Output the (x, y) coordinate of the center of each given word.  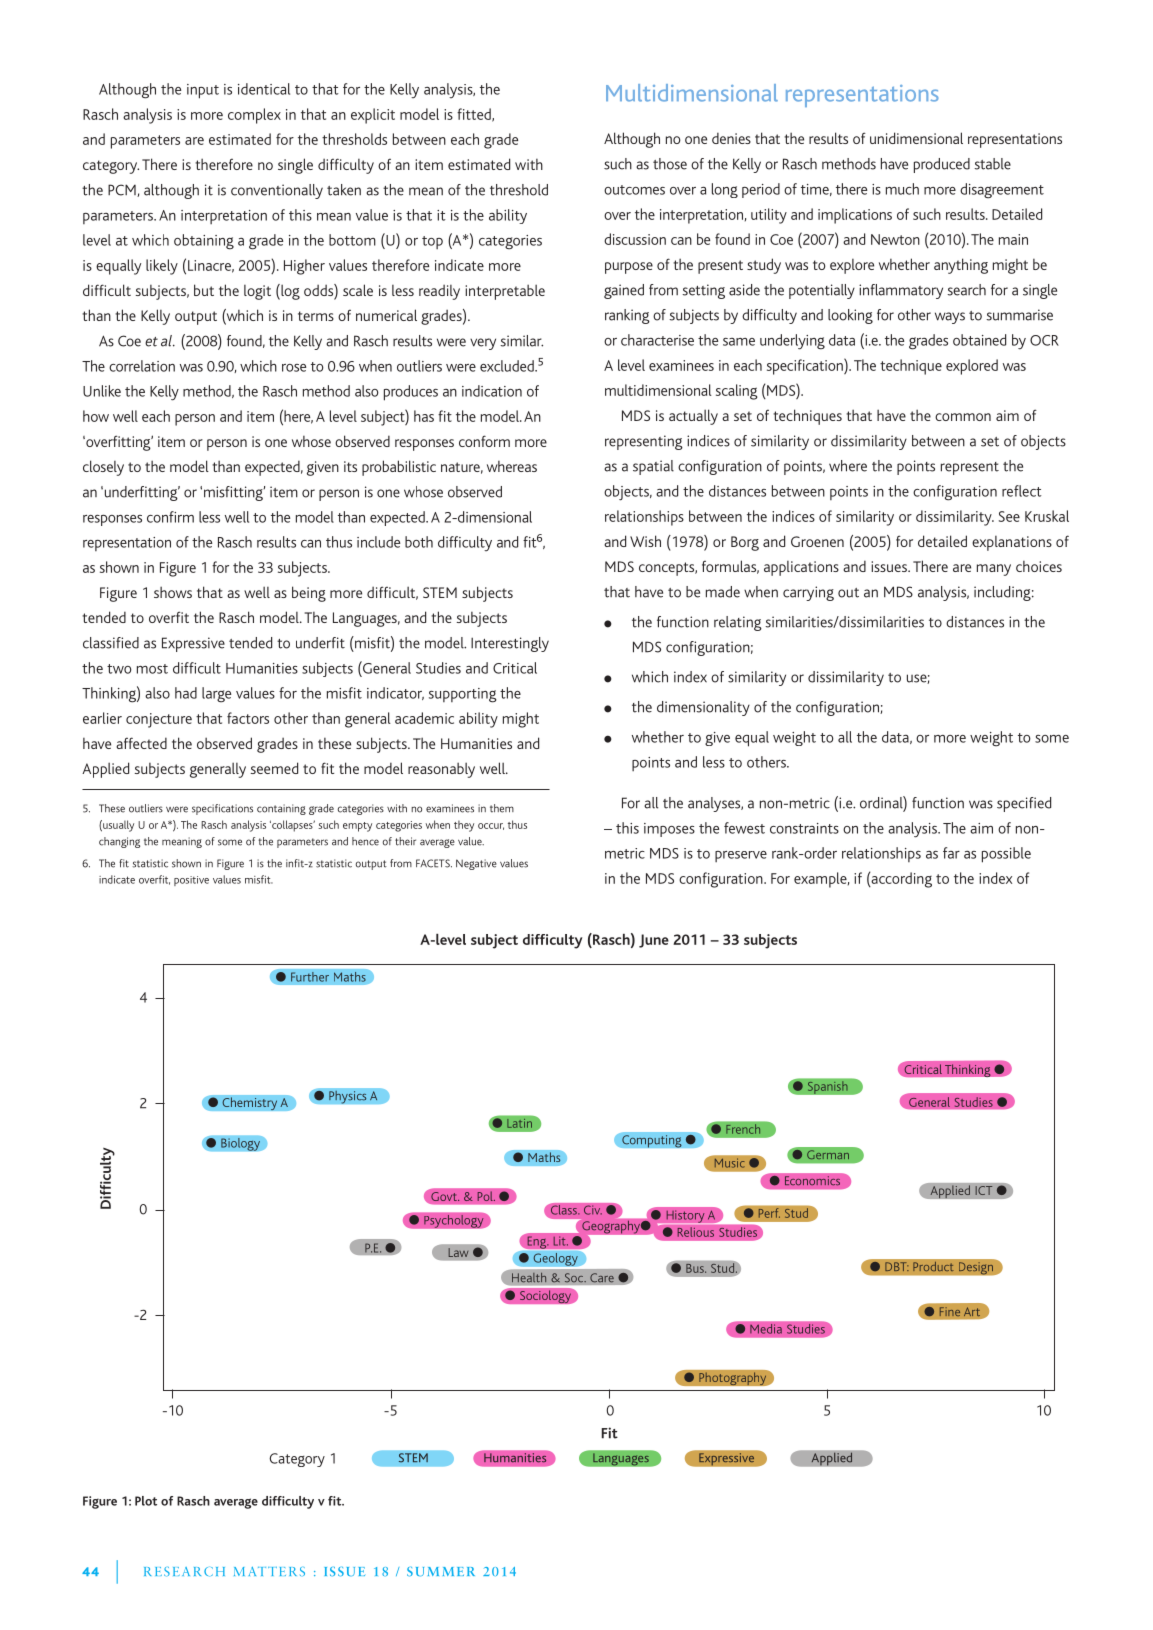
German (828, 1155)
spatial (653, 467)
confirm (170, 517)
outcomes (634, 190)
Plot (146, 1501)
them (502, 808)
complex (254, 116)
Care (602, 1278)
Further (310, 976)
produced (942, 165)
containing (281, 809)
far (951, 853)
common (963, 417)
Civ (593, 1210)
